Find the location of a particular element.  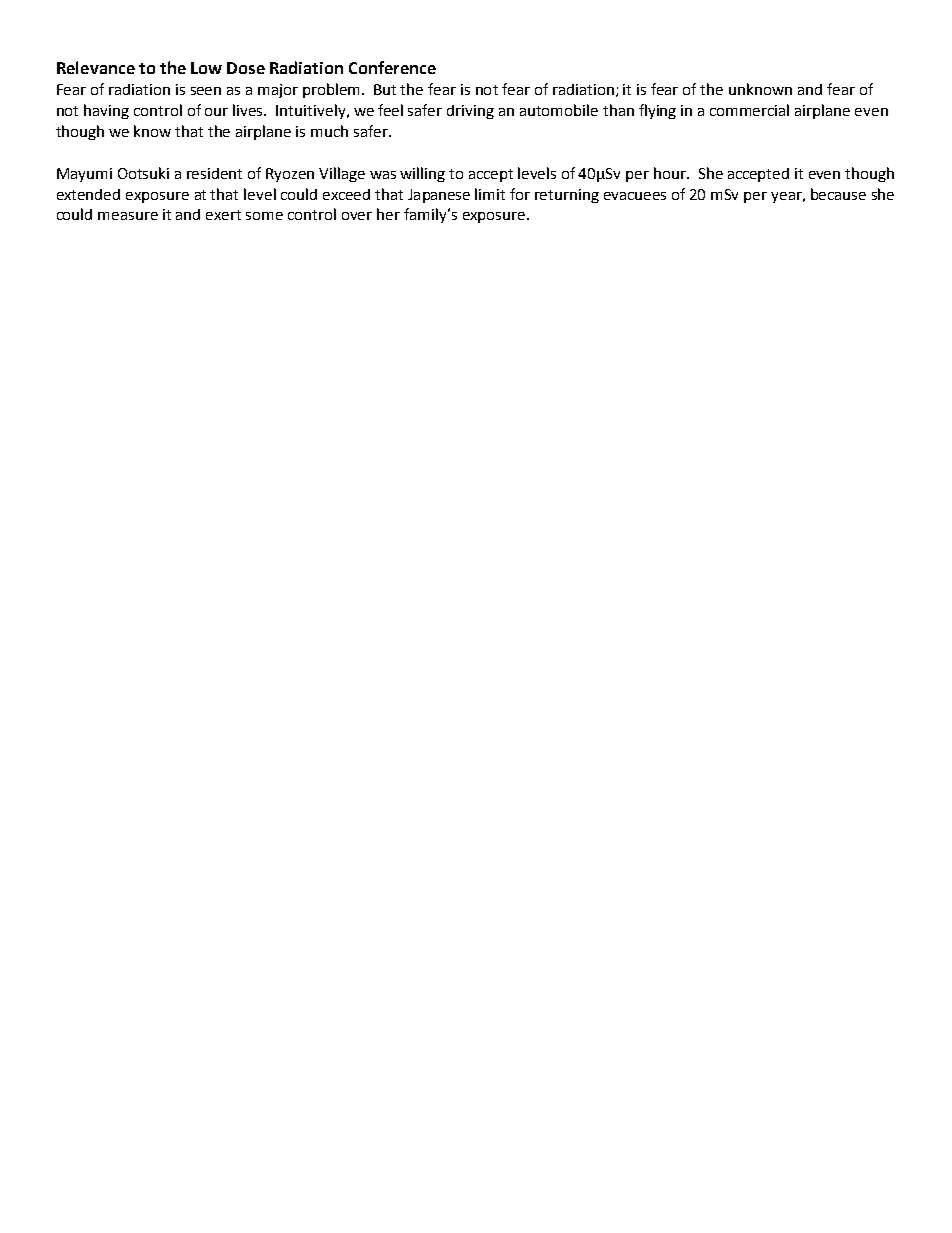

much is located at coordinates (329, 131).
